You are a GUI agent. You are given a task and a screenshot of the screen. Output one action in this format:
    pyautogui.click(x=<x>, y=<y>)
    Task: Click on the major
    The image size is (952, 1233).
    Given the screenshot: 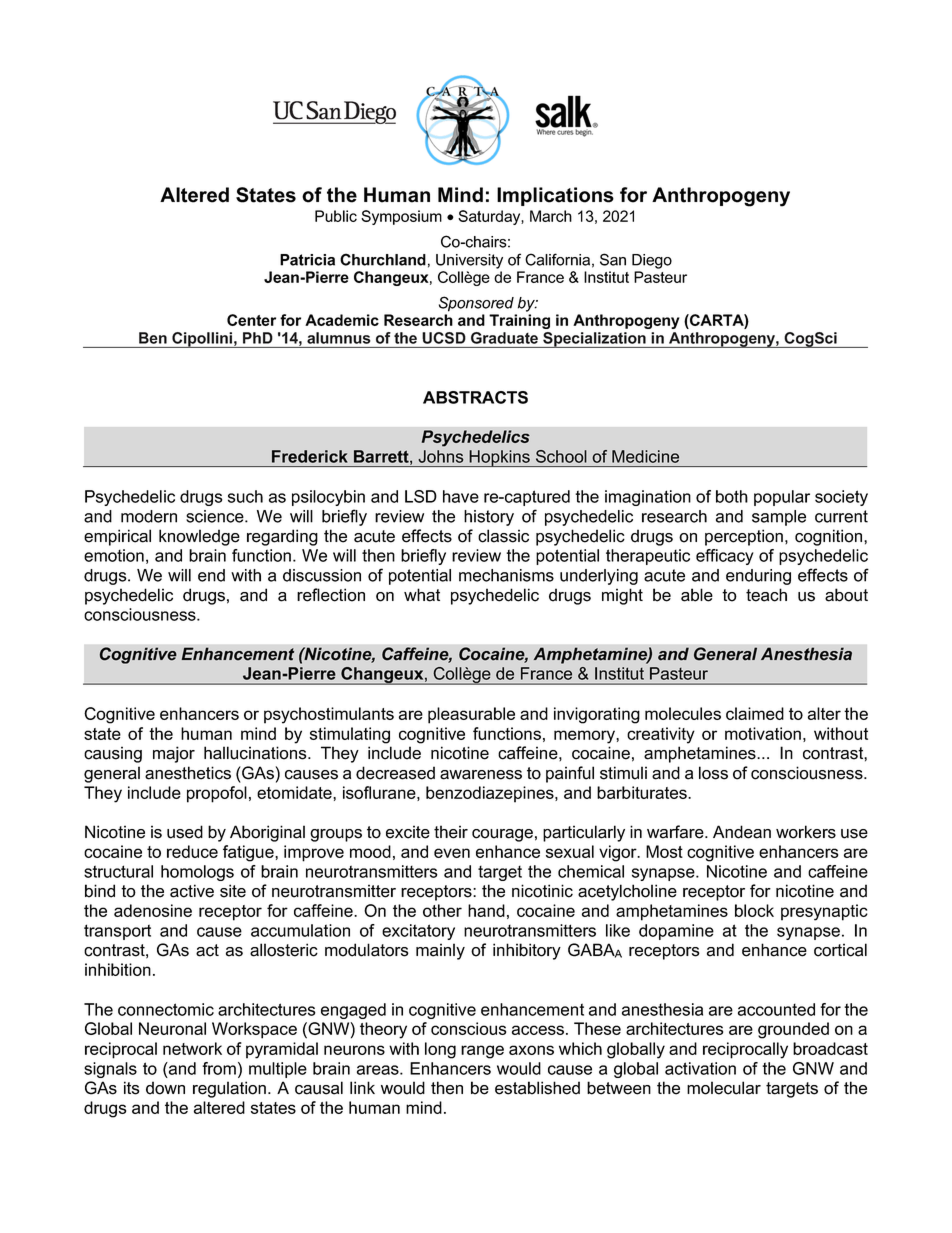 What is the action you would take?
    pyautogui.click(x=174, y=754)
